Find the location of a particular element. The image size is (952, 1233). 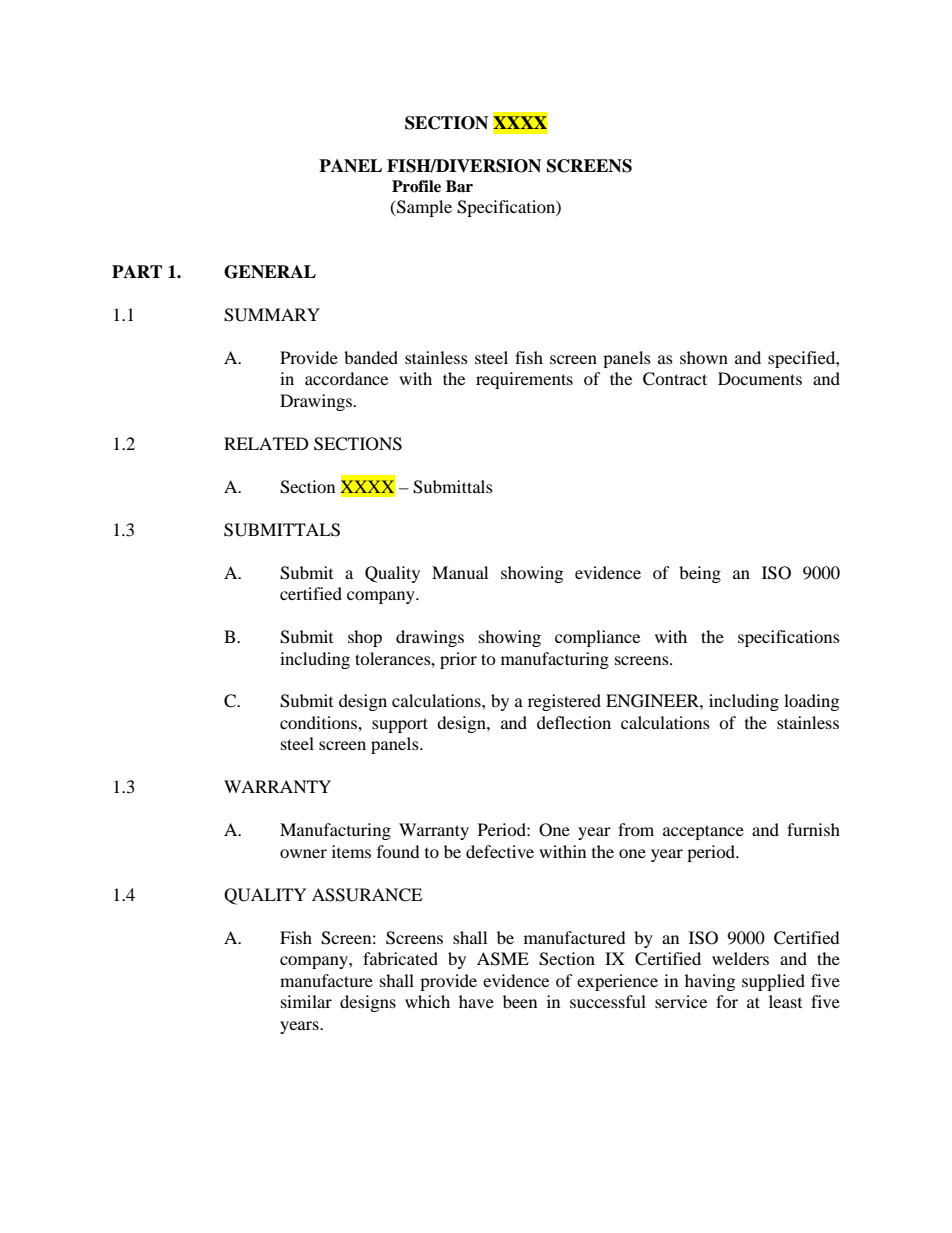

RELATED is located at coordinates (266, 443).
